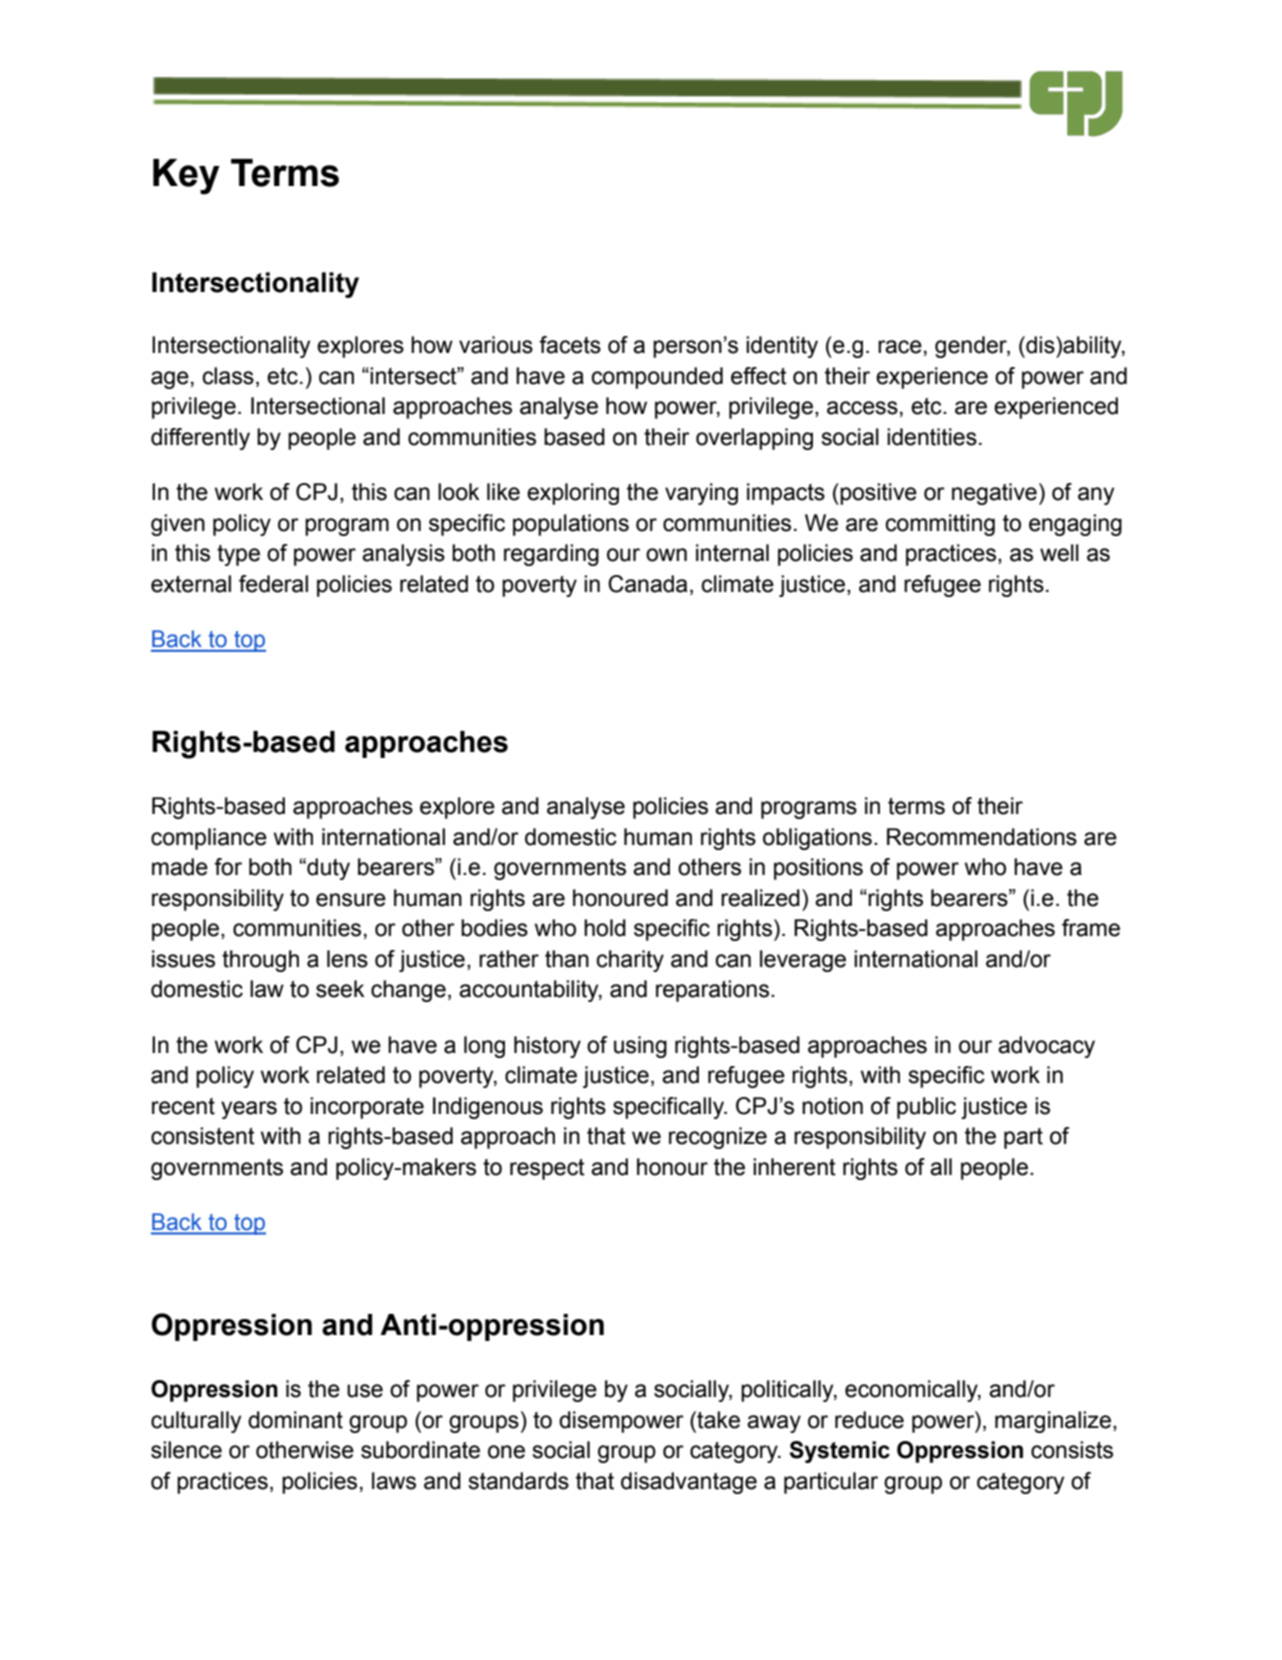 The image size is (1282, 1660). What do you see at coordinates (186, 177) in the document?
I see `Key` at bounding box center [186, 177].
